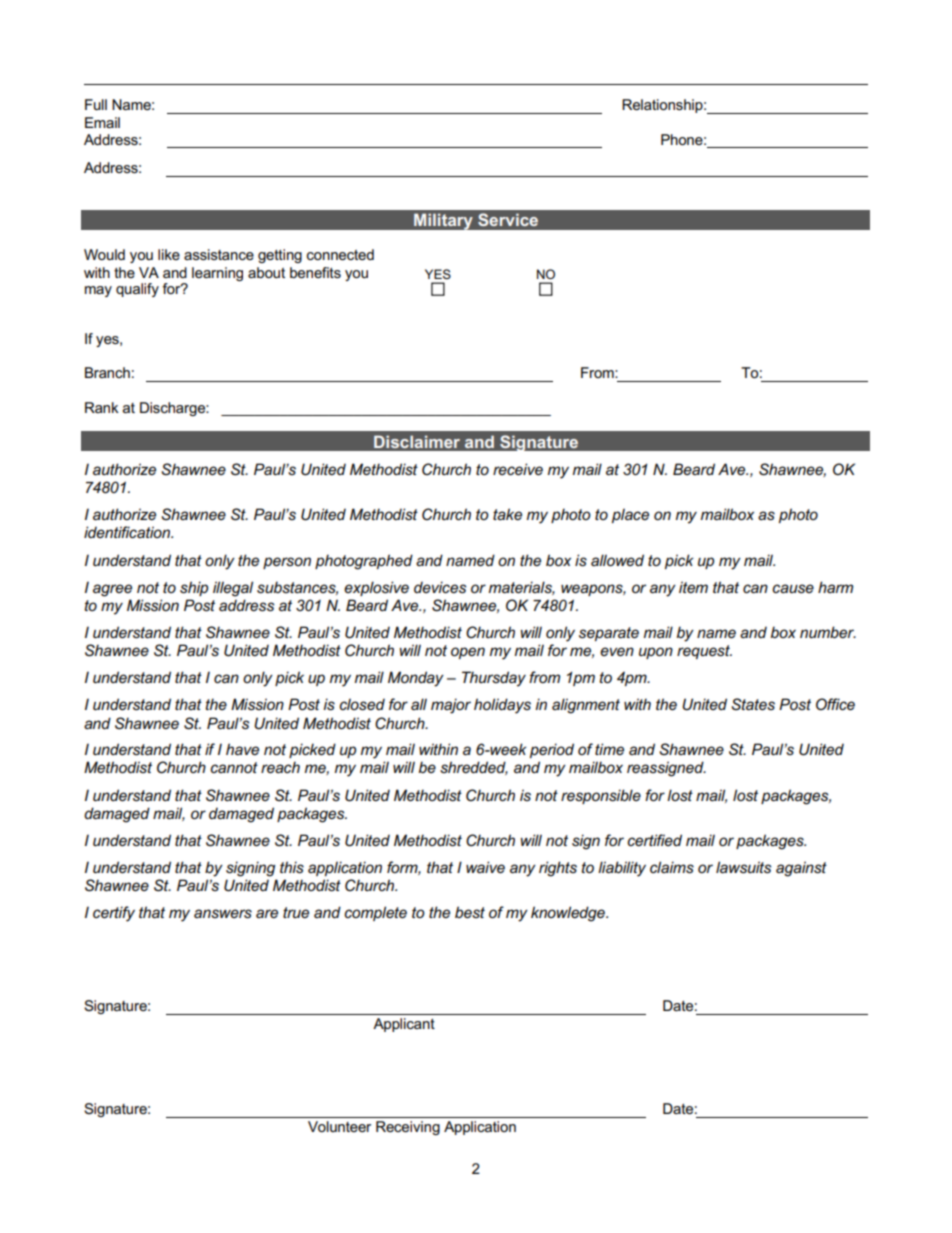 The height and width of the screenshot is (1233, 952). Describe the element at coordinates (569, 914) in the screenshot. I see `knowledge` at that location.
